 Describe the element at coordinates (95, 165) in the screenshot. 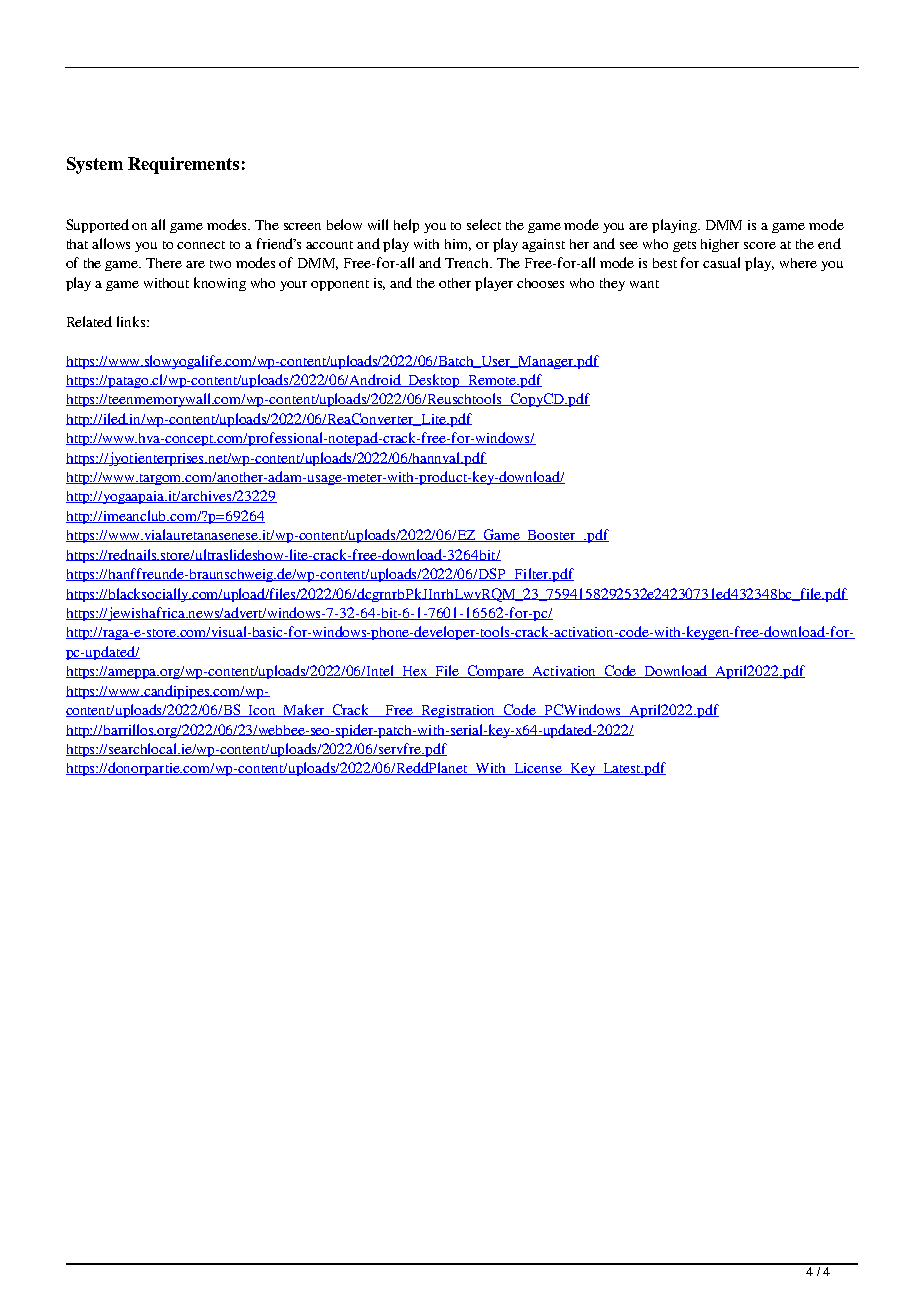

I see `System` at that location.
